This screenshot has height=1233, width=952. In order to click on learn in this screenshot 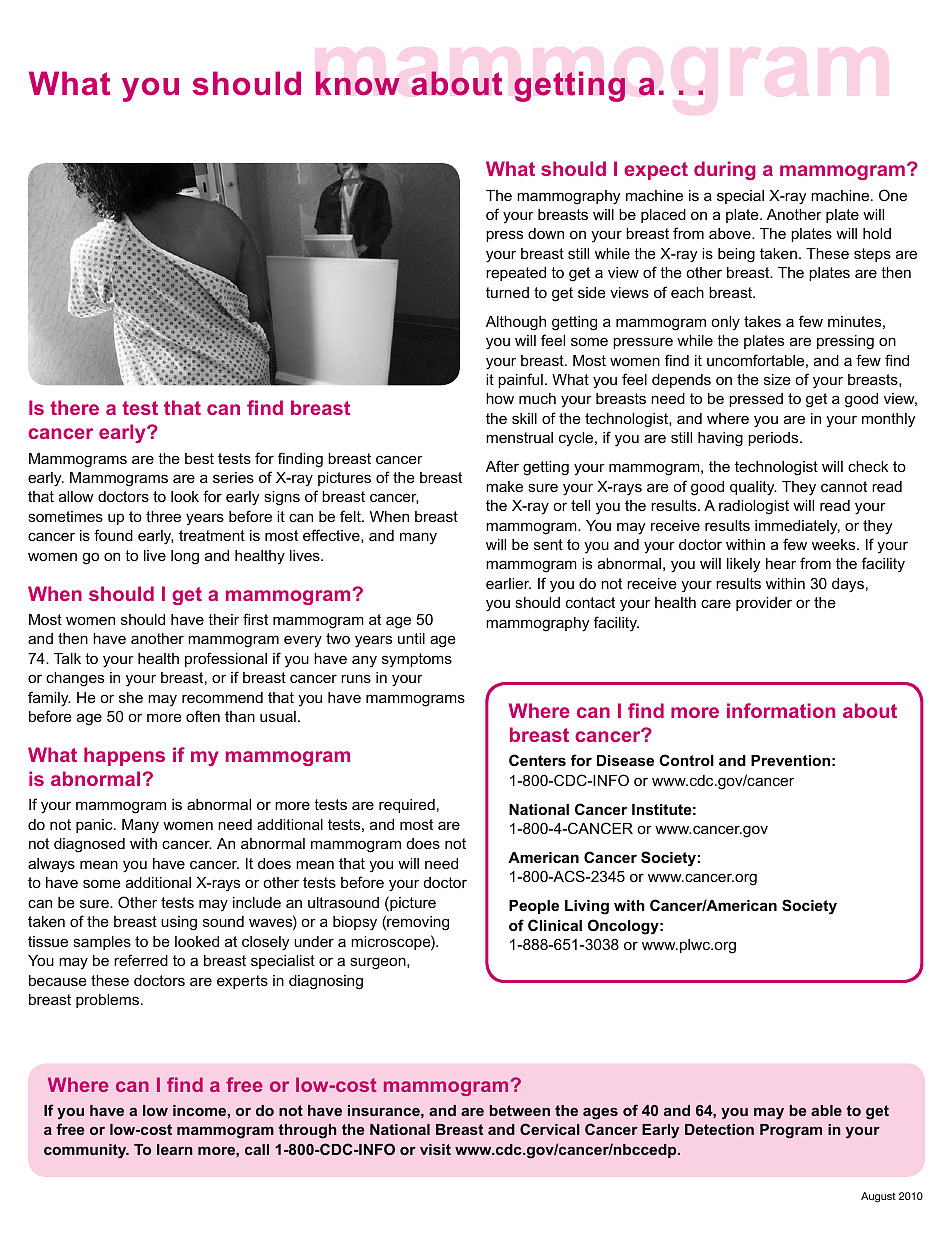, I will do `click(175, 1149)`.
